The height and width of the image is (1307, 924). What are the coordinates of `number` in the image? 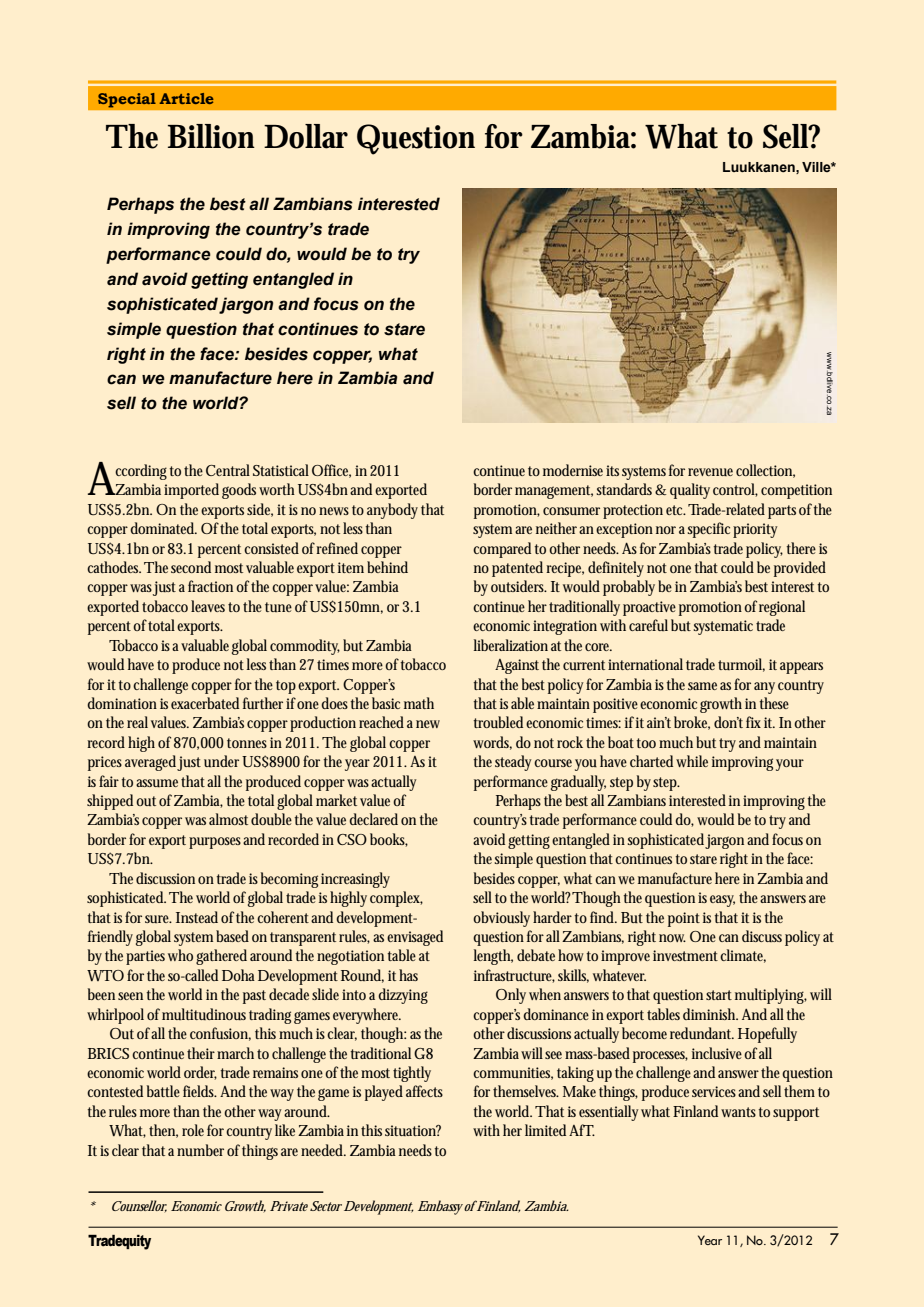 It's located at (200, 1150).
